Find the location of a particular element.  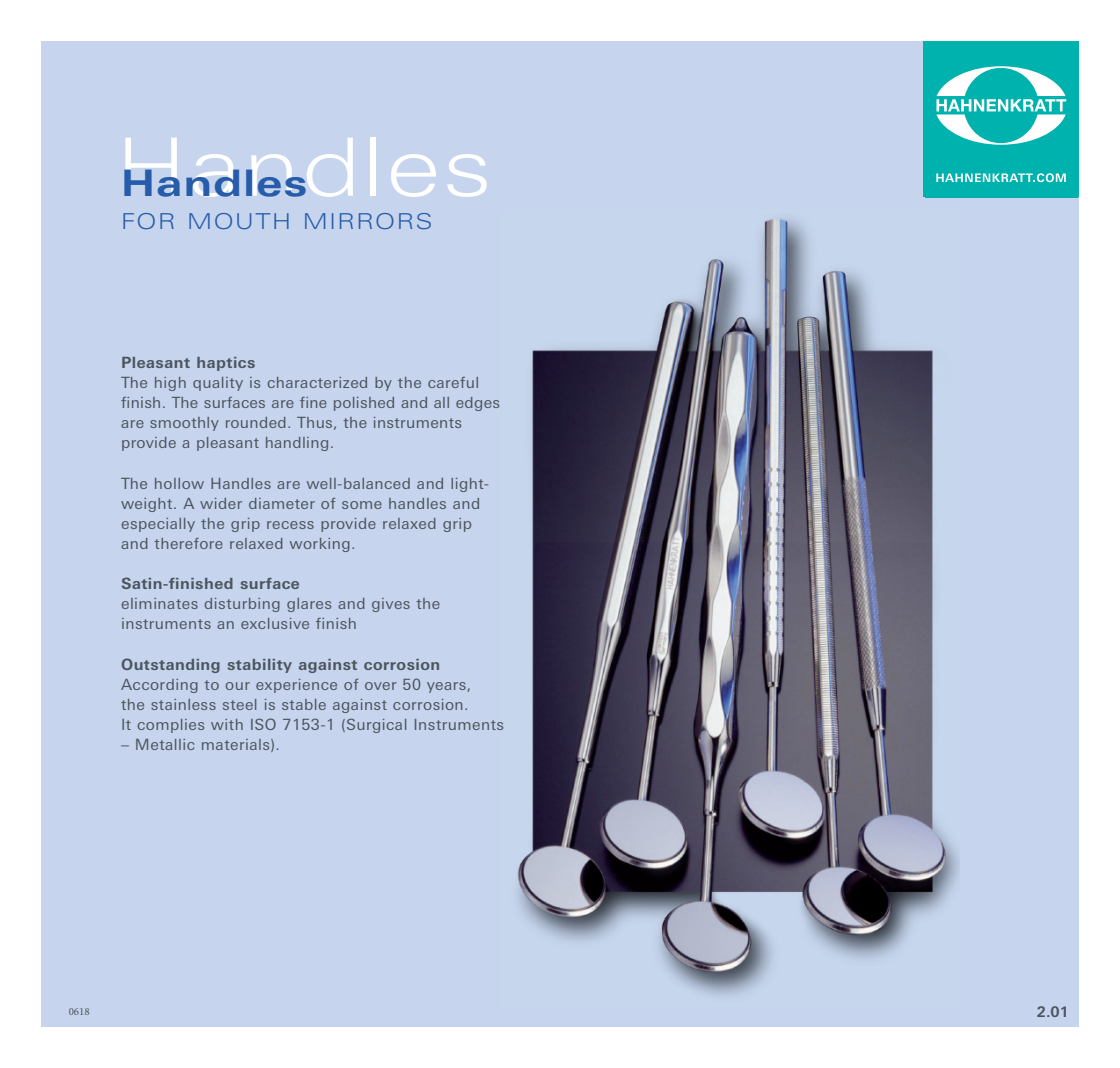

diameter is located at coordinates (282, 503).
